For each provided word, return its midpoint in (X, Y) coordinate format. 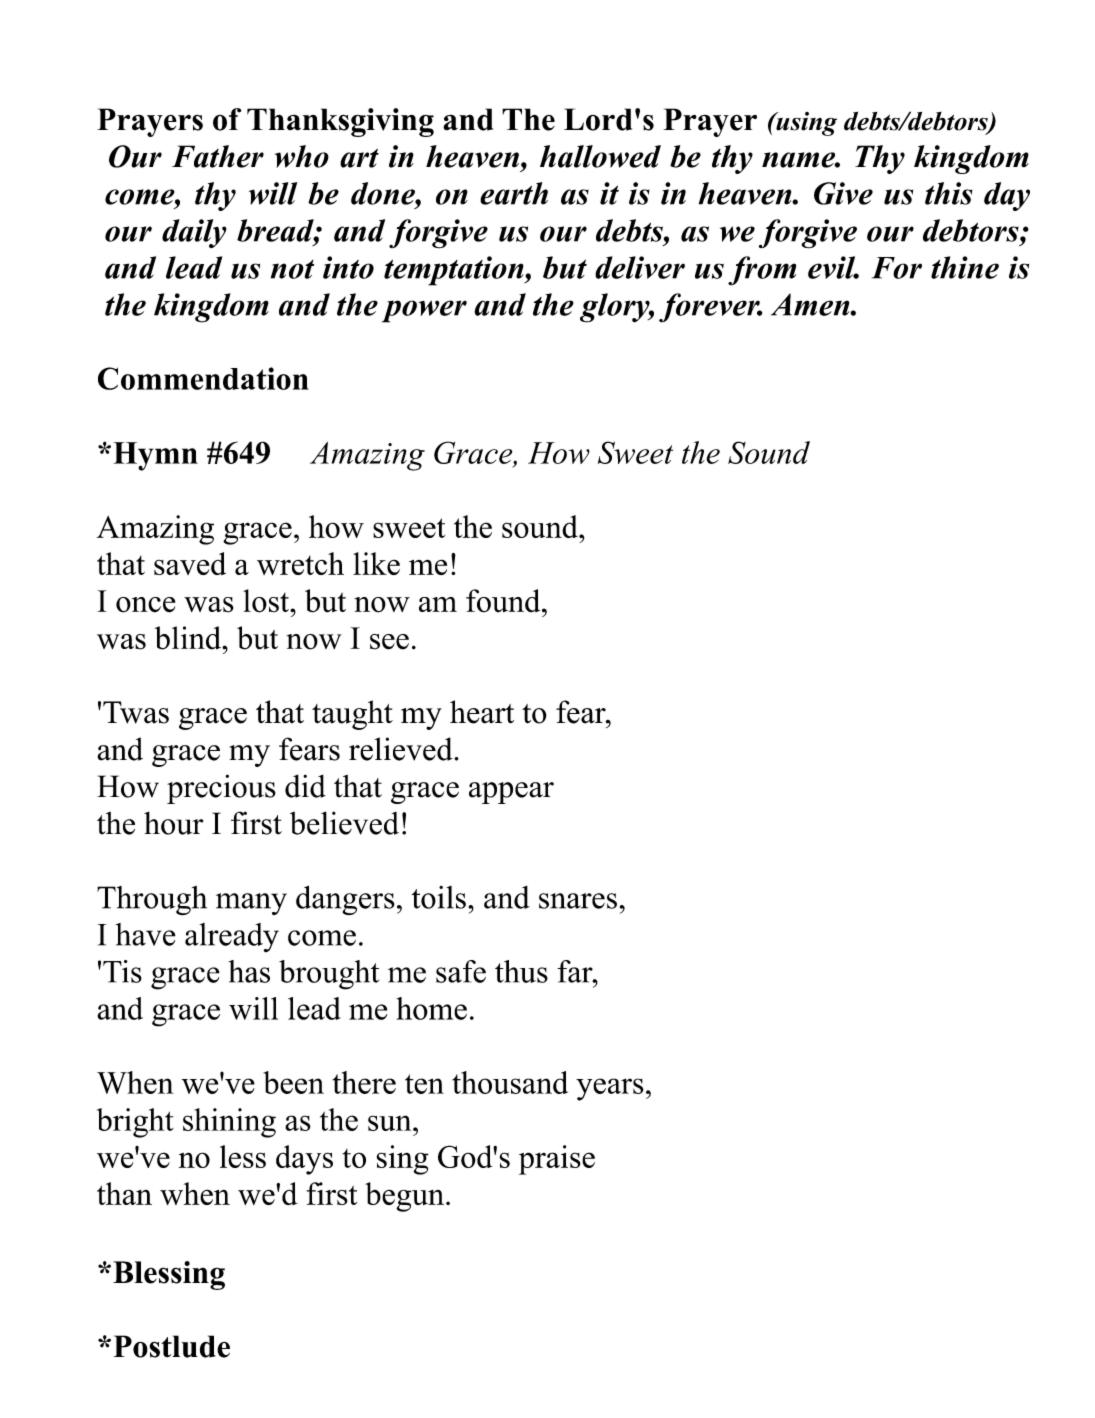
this (949, 193)
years (610, 1089)
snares (578, 901)
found (504, 601)
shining (229, 1123)
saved (190, 563)
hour (173, 823)
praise (557, 1160)
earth (514, 193)
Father (218, 156)
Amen (811, 304)
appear (511, 793)
